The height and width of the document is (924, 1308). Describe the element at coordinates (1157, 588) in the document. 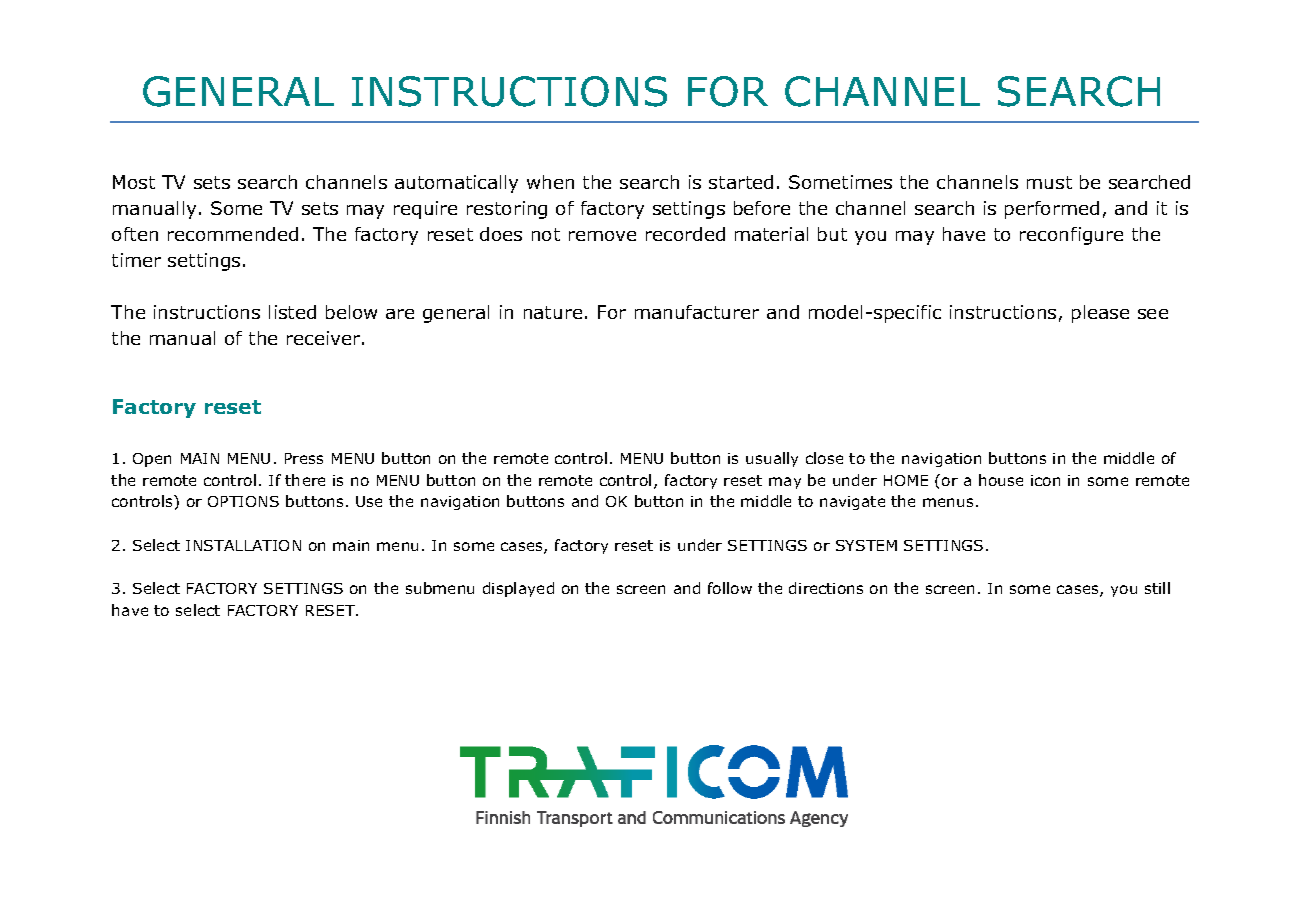

I see `still` at that location.
